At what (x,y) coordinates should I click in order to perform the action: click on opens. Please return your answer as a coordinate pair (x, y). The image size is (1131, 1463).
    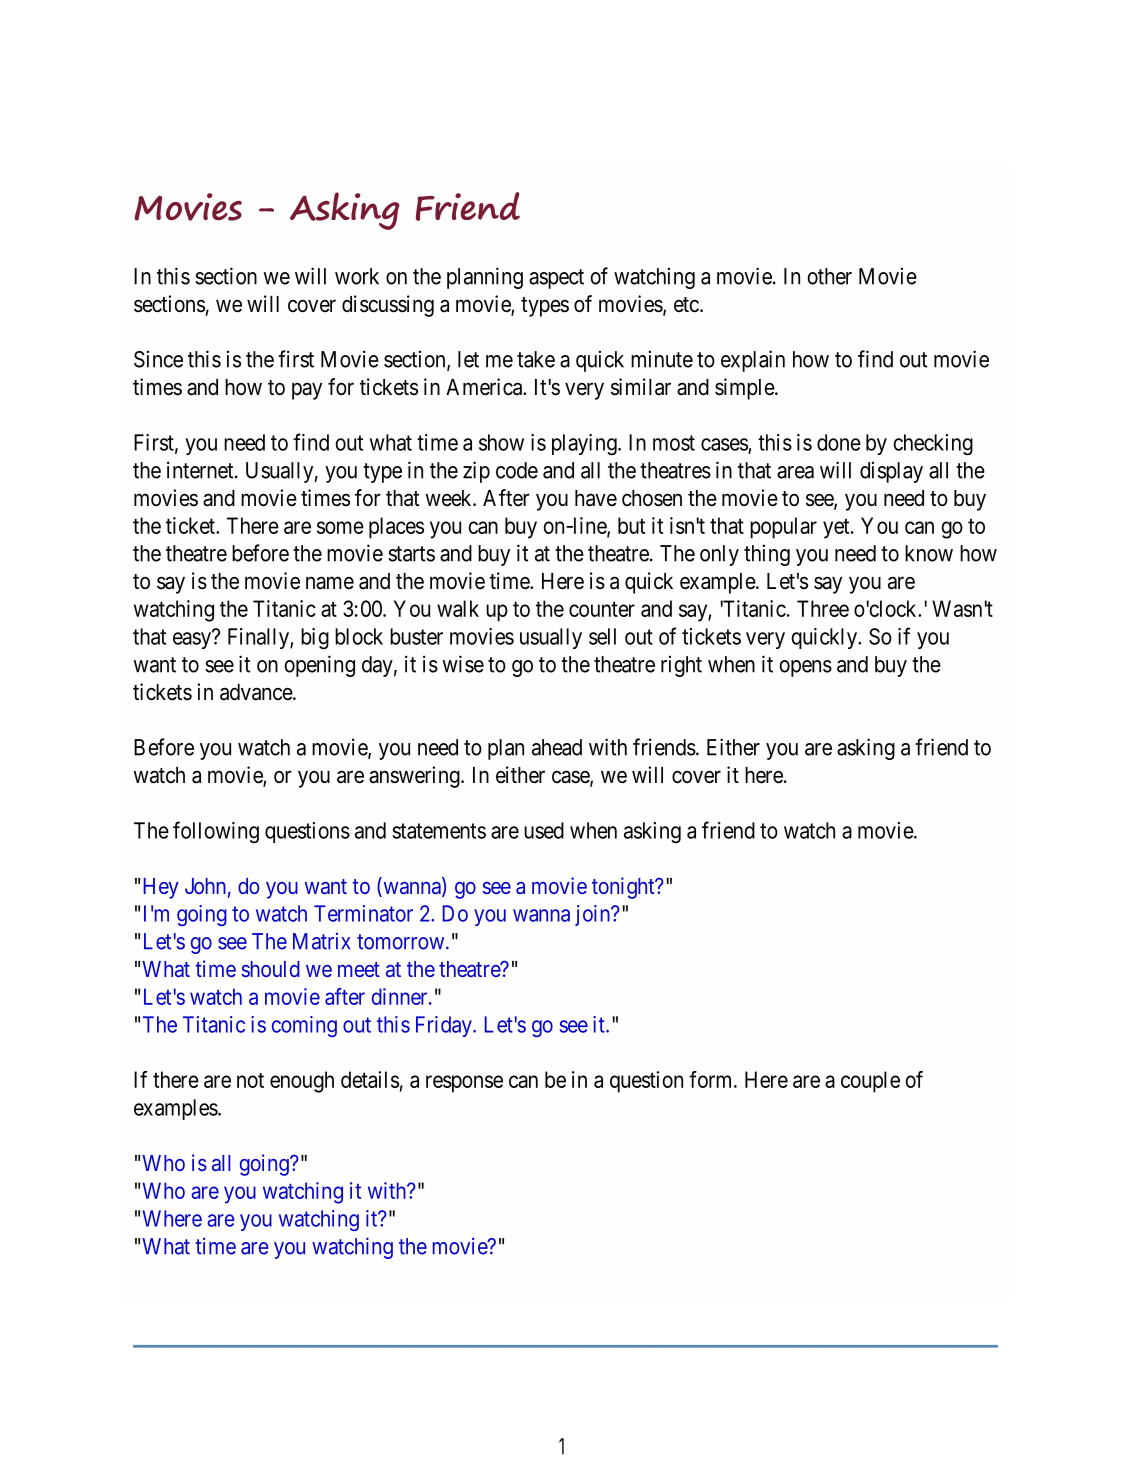
    Looking at the image, I should click on (805, 668).
